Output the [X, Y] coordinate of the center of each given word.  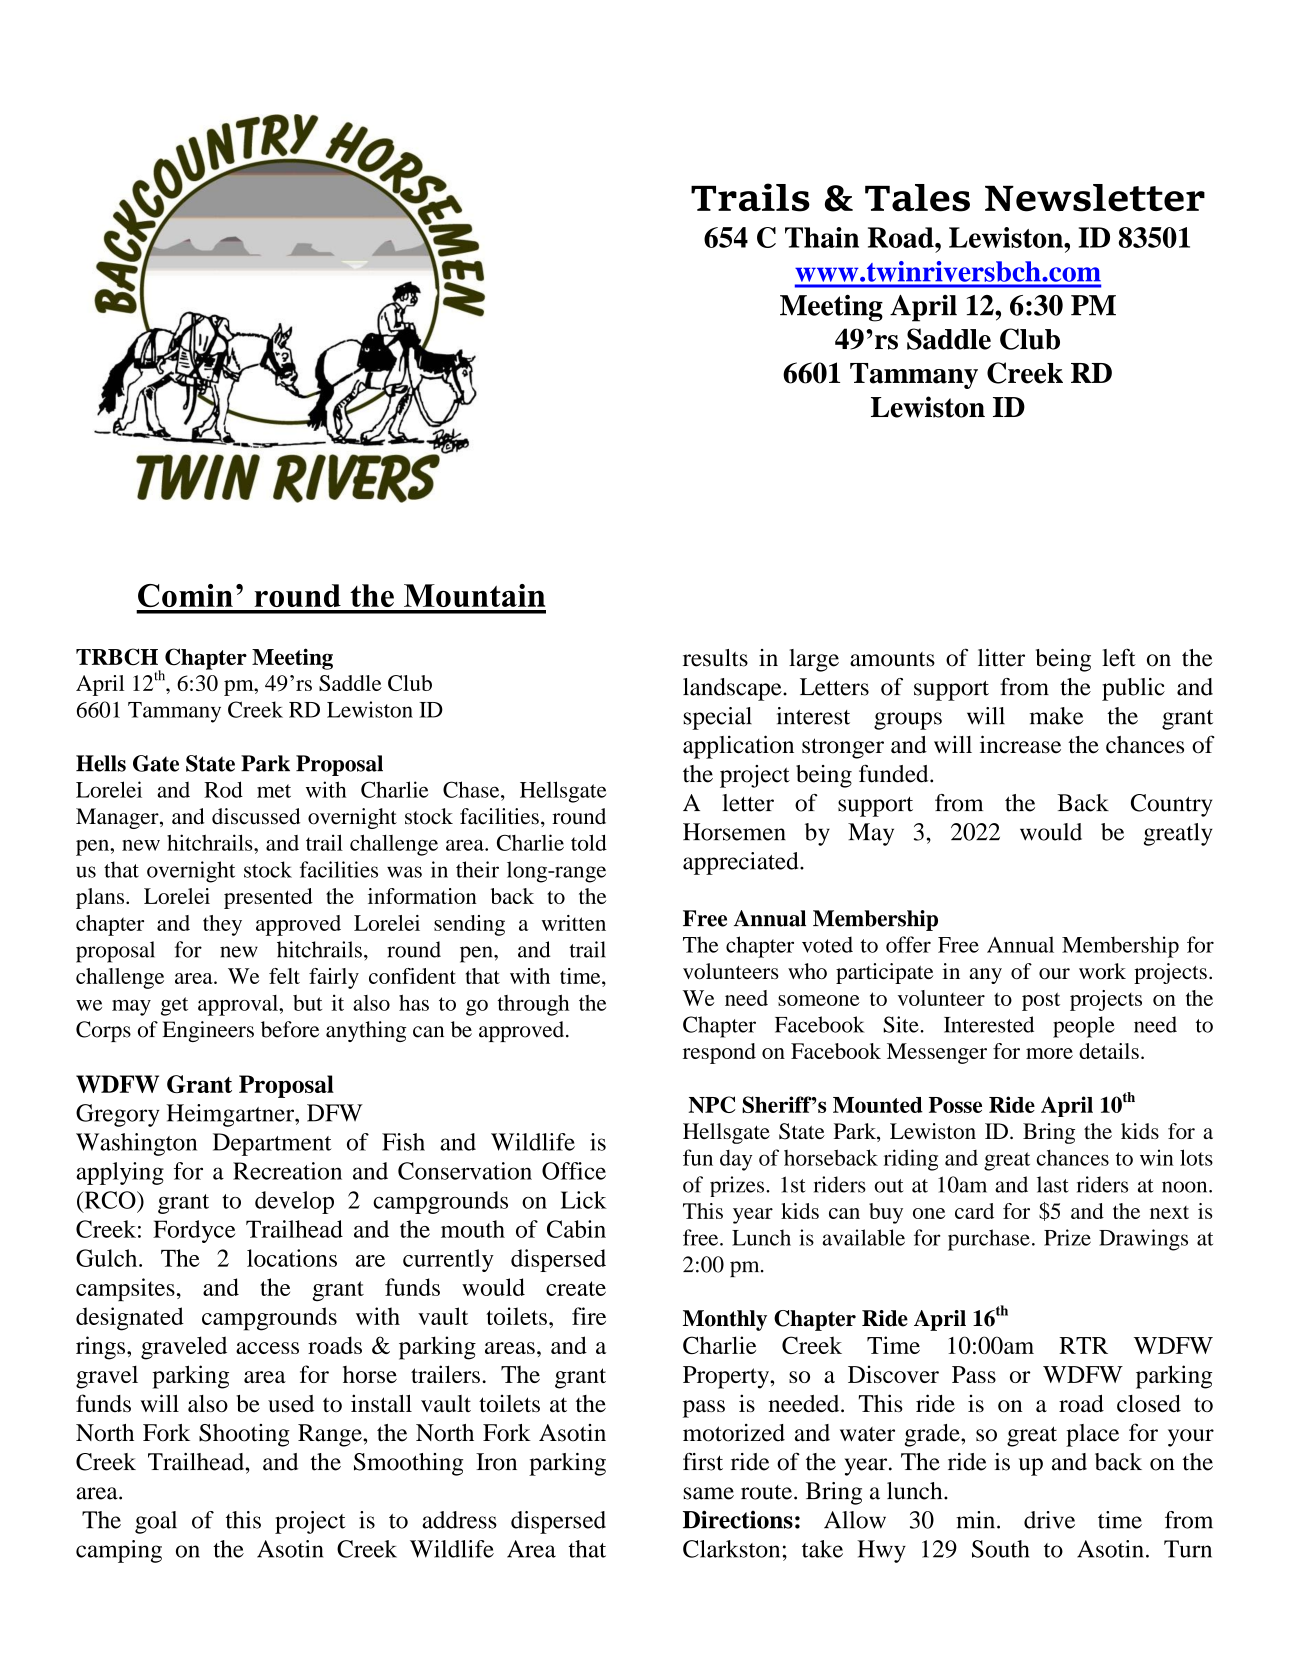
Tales [917, 198]
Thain [822, 237]
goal [156, 1522]
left [1119, 657]
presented [268, 898]
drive [1049, 1520]
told [589, 842]
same [708, 1493]
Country [1171, 805]
